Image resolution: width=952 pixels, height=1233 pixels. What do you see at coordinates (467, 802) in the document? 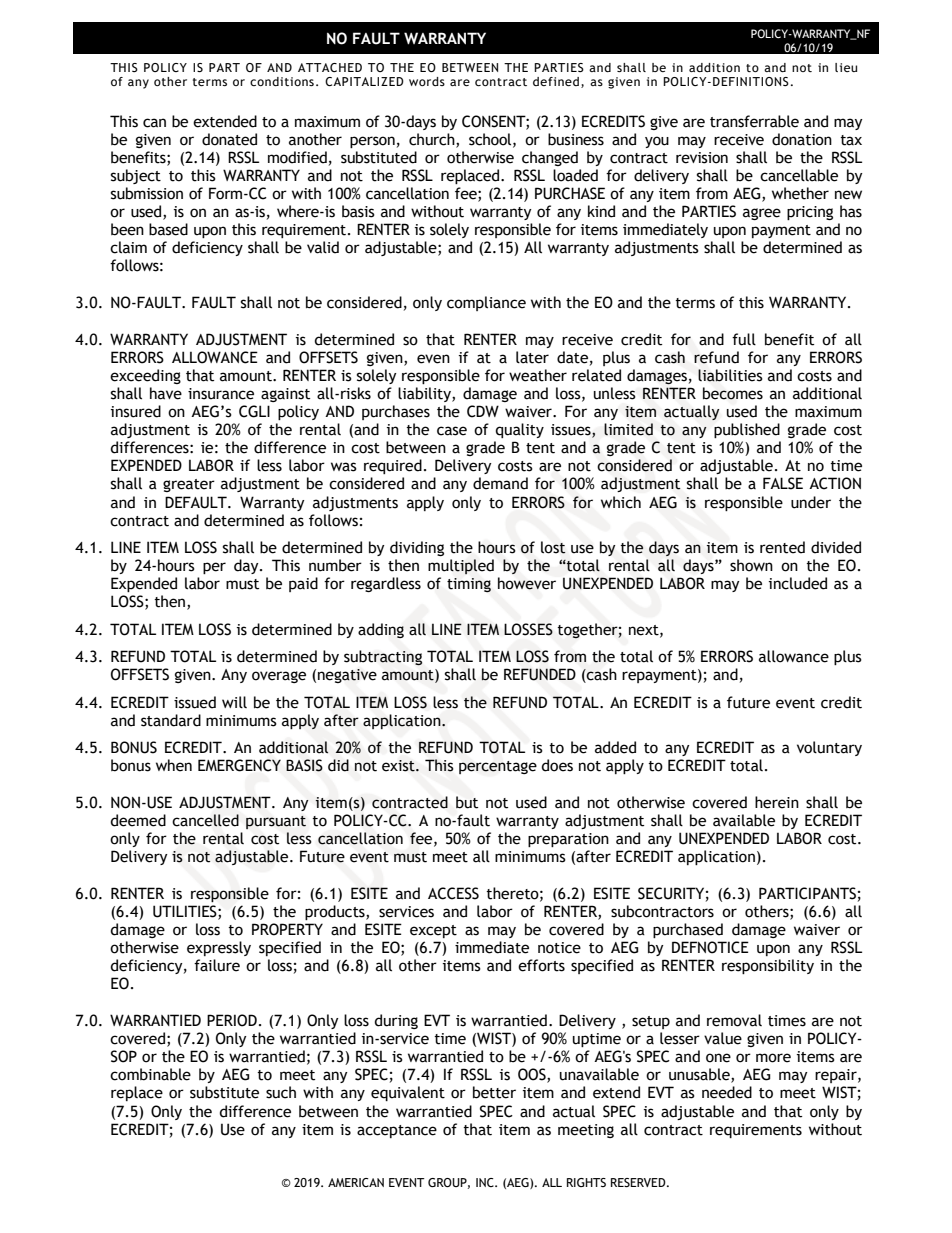
I see `but` at bounding box center [467, 802].
